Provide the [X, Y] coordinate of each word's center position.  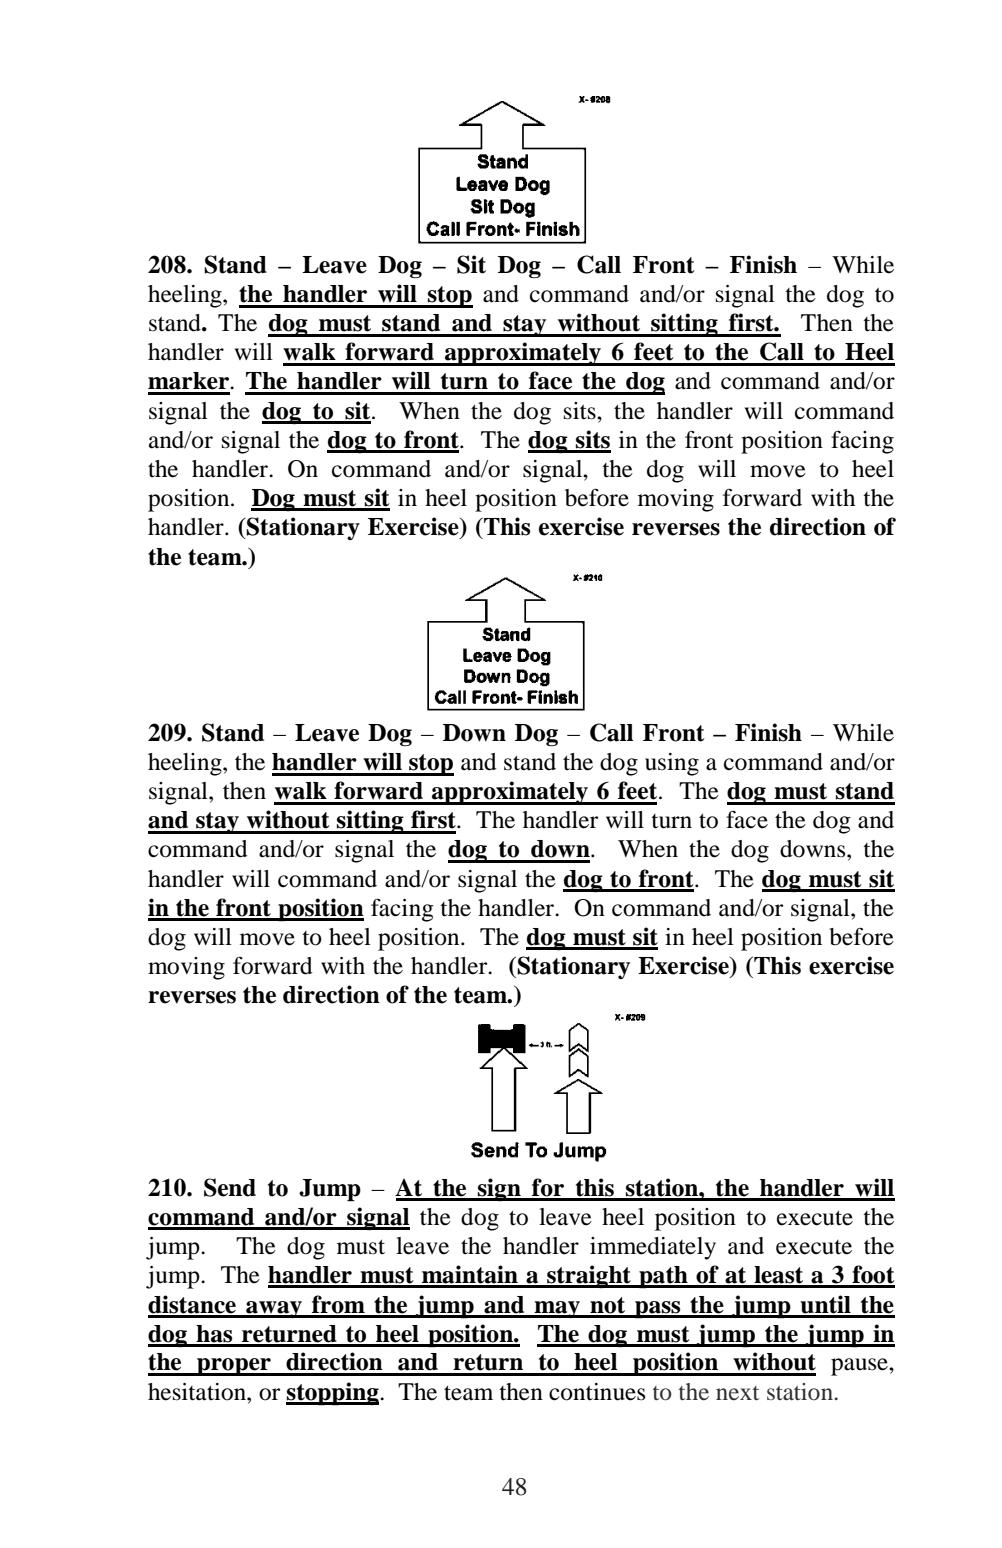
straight [589, 1277]
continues [597, 1392]
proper [234, 1367]
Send [230, 1187]
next [737, 1393]
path [663, 1277]
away [274, 1309]
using [672, 764]
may [558, 1309]
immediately [653, 1248]
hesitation [198, 1392]
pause [860, 1367]
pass [658, 1310]
